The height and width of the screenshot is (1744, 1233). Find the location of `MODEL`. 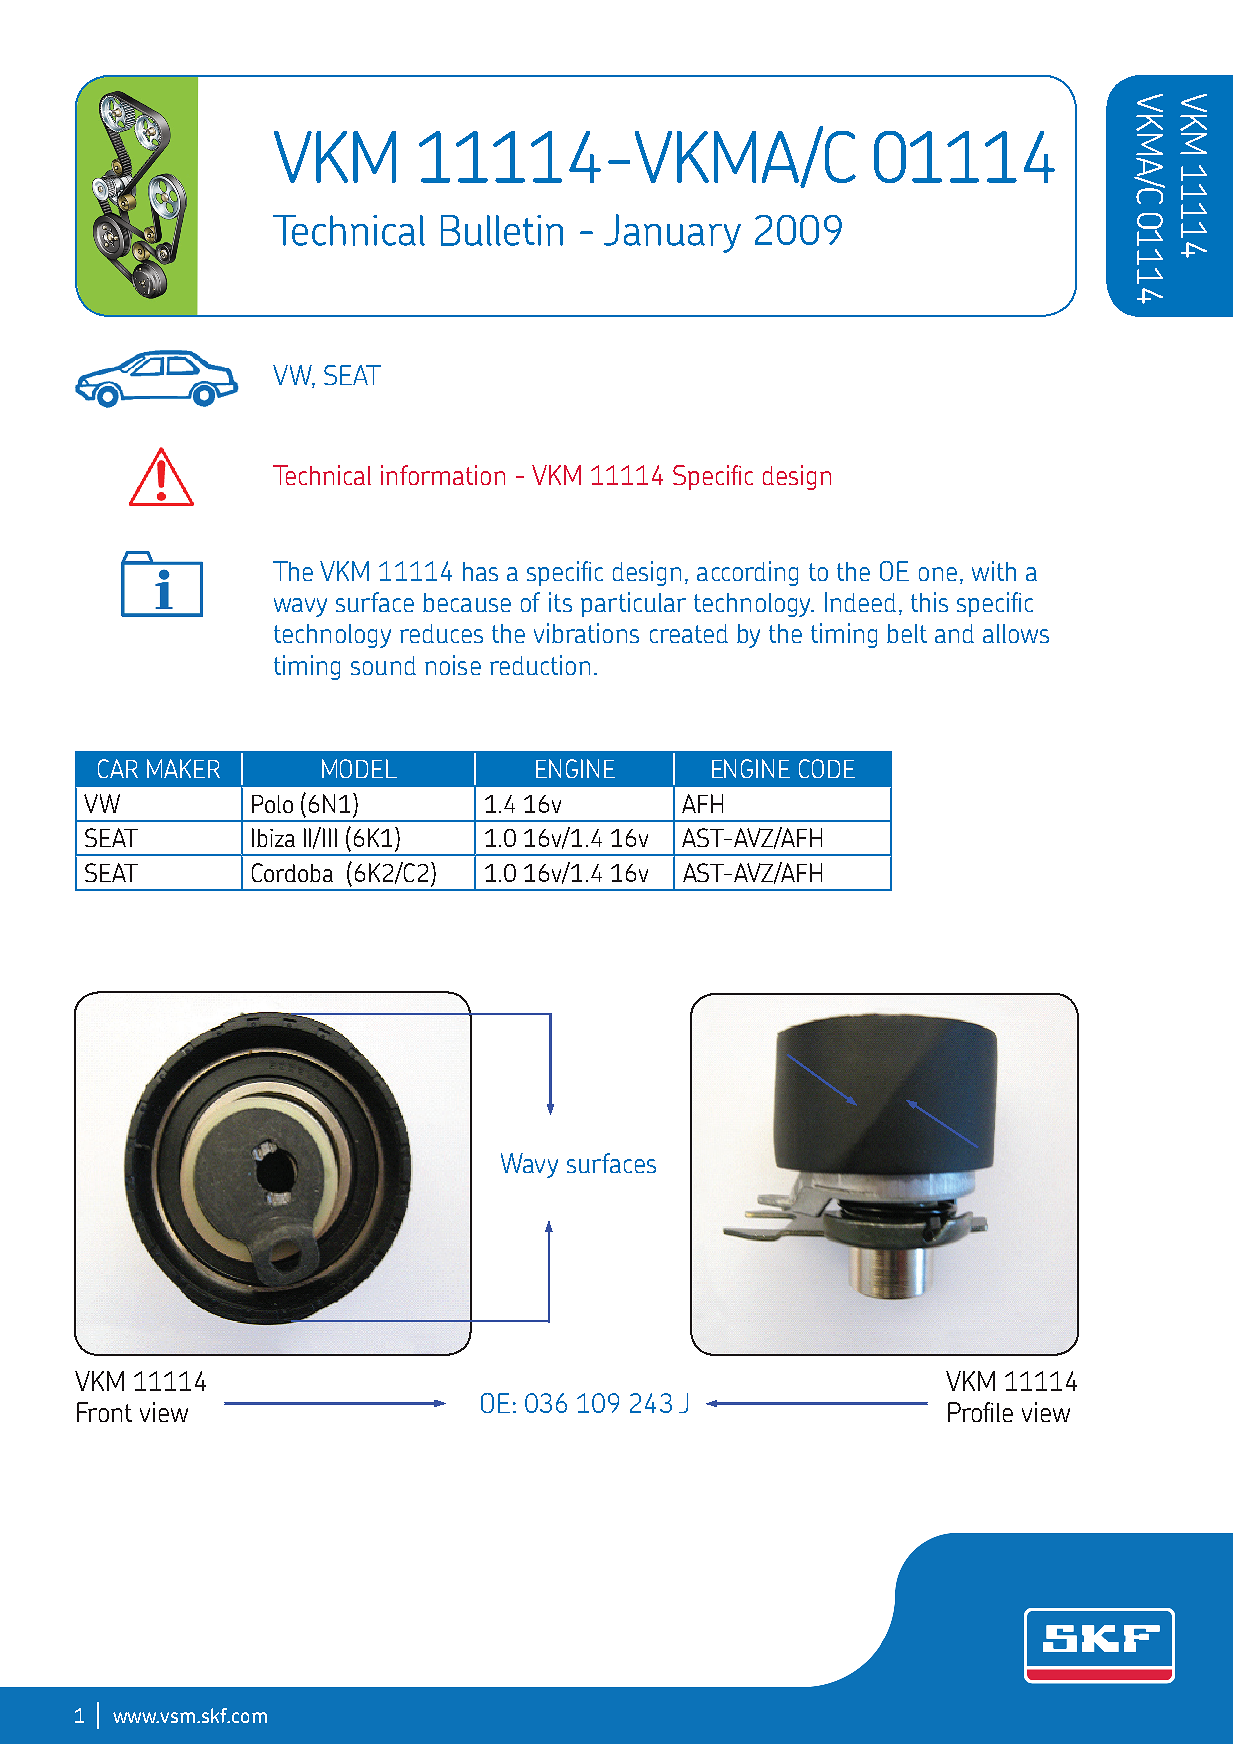

MODEL is located at coordinates (359, 768).
